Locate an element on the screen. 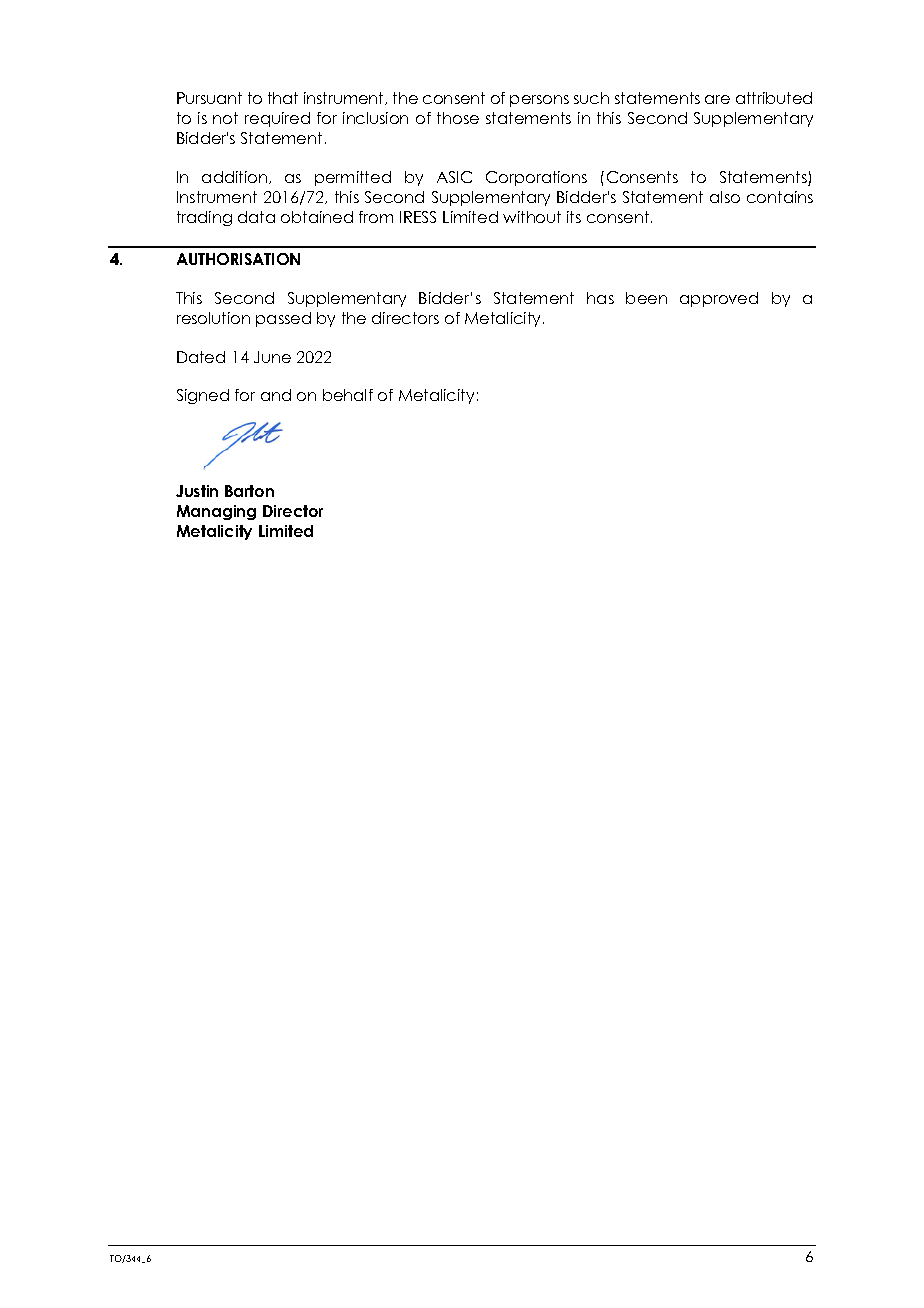 Image resolution: width=924 pixels, height=1308 pixels. passed is located at coordinates (283, 319).
